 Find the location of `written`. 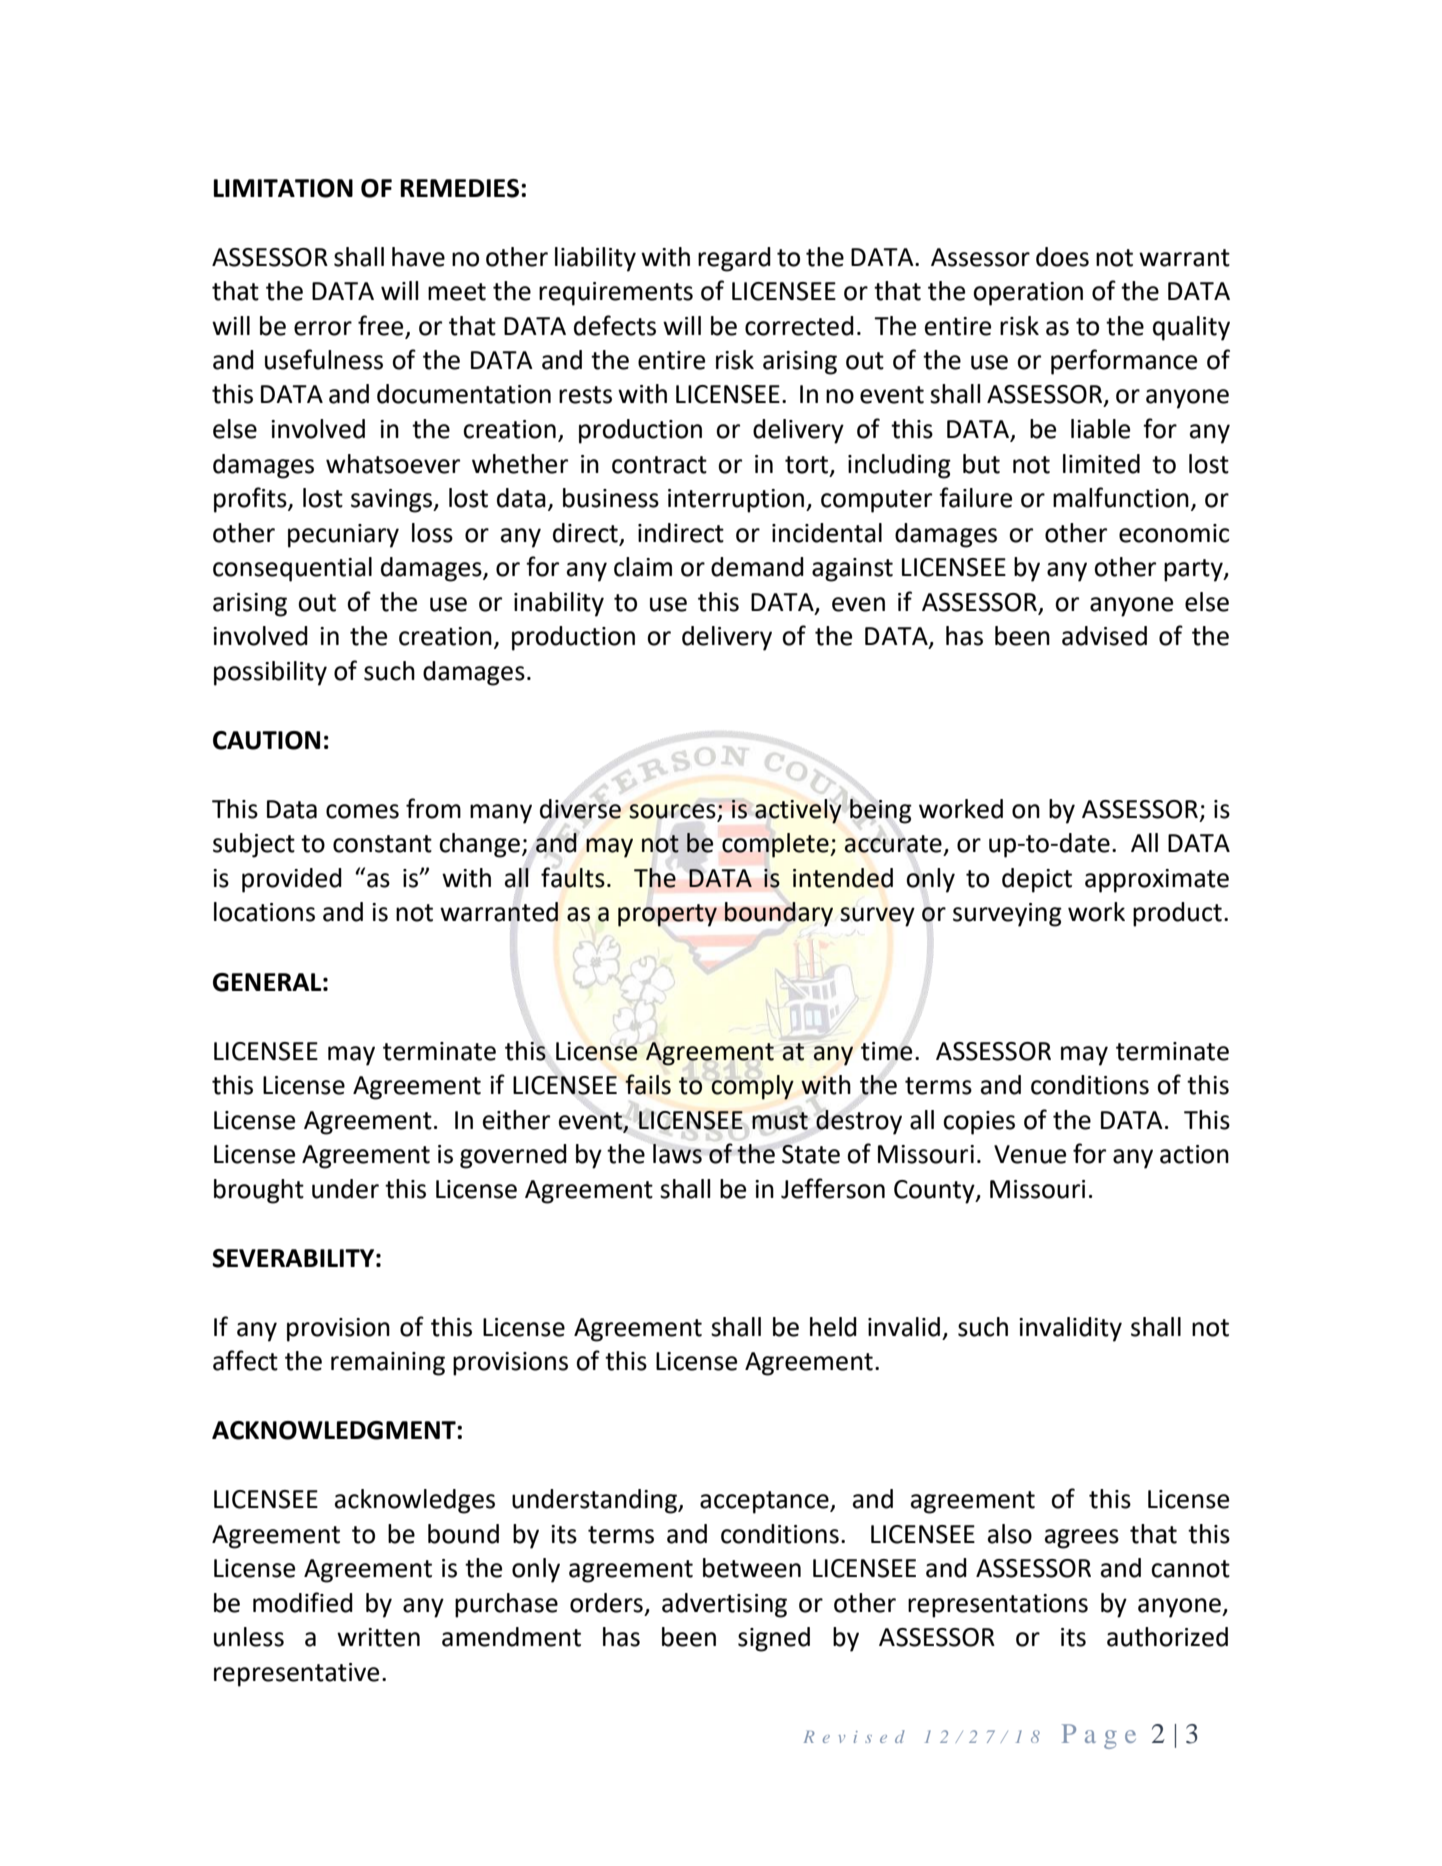

written is located at coordinates (378, 1637).
